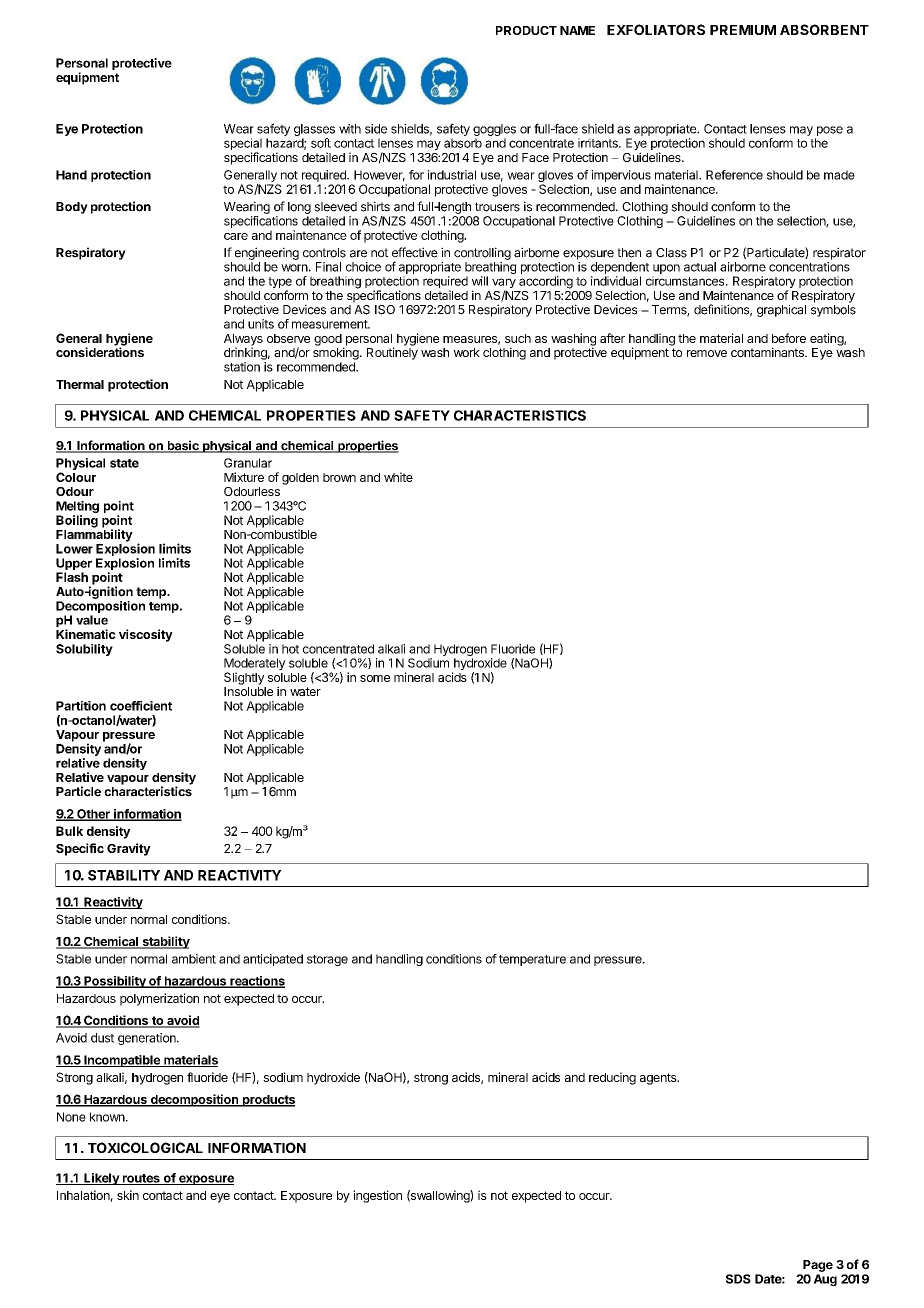  What do you see at coordinates (743, 30) in the screenshot?
I see `PREMIUM` at bounding box center [743, 30].
